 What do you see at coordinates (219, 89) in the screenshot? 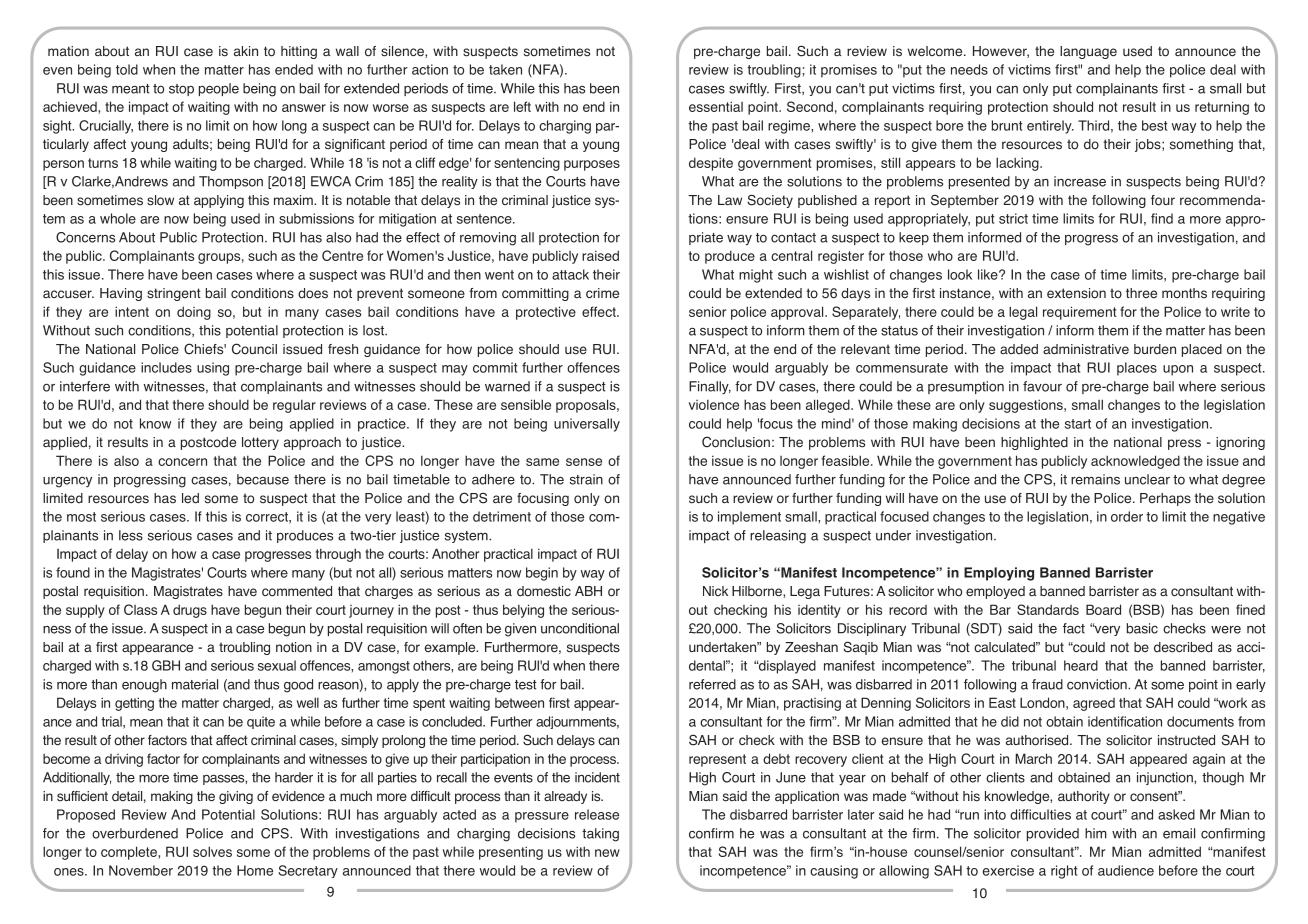
I see `people` at bounding box center [219, 89].
